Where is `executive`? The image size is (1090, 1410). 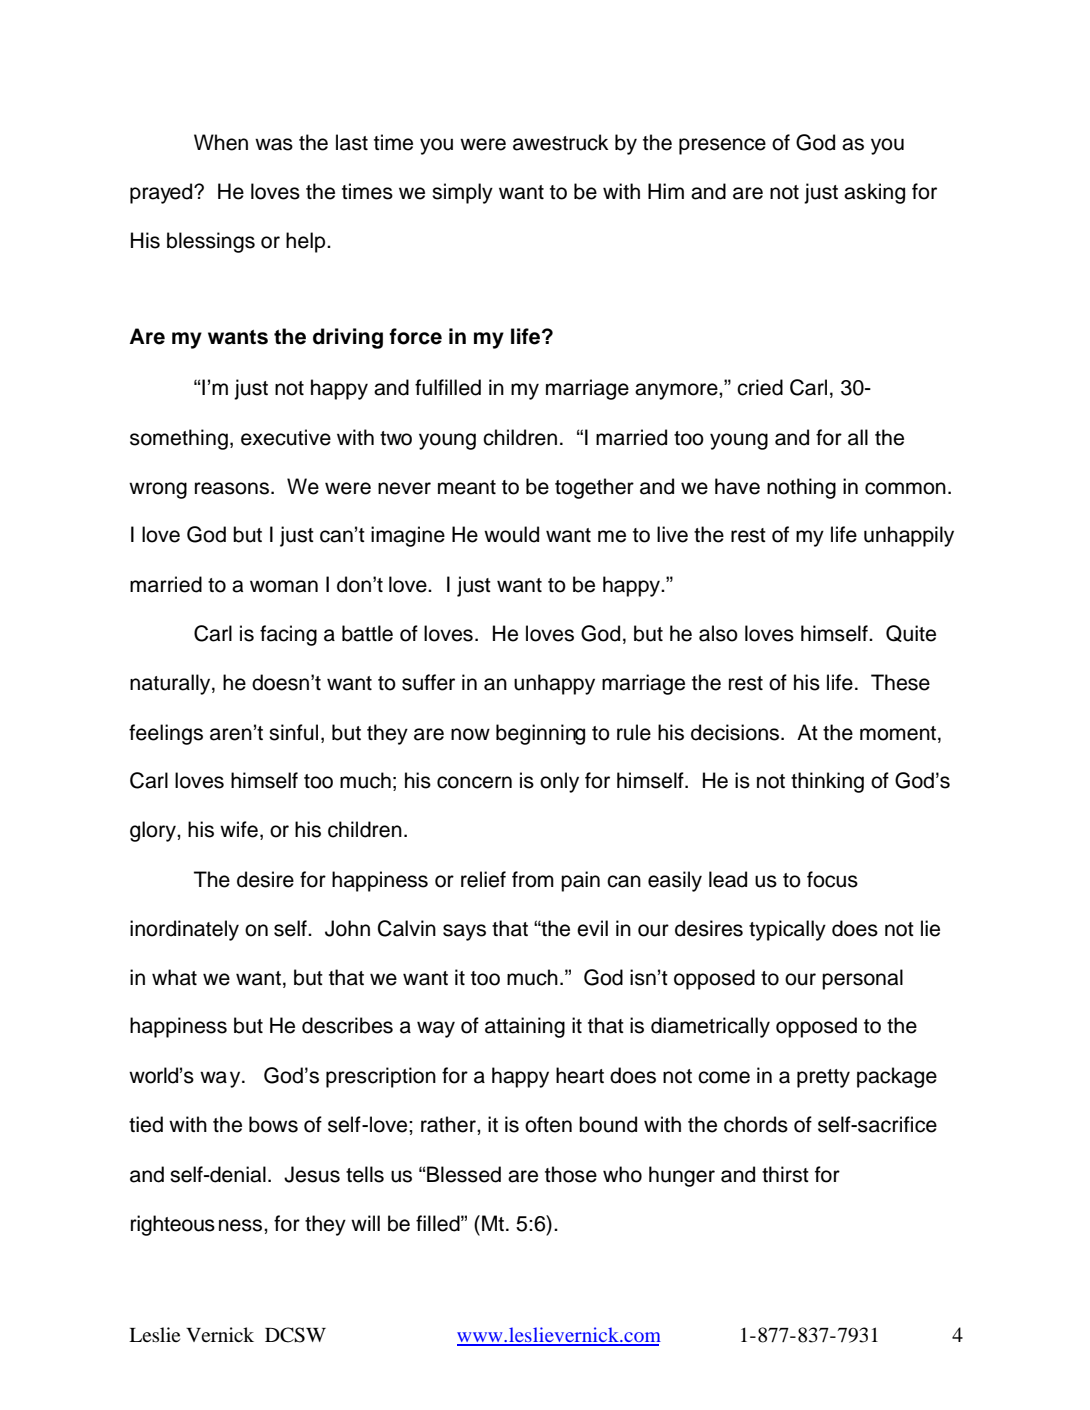
executive is located at coordinates (286, 437).
